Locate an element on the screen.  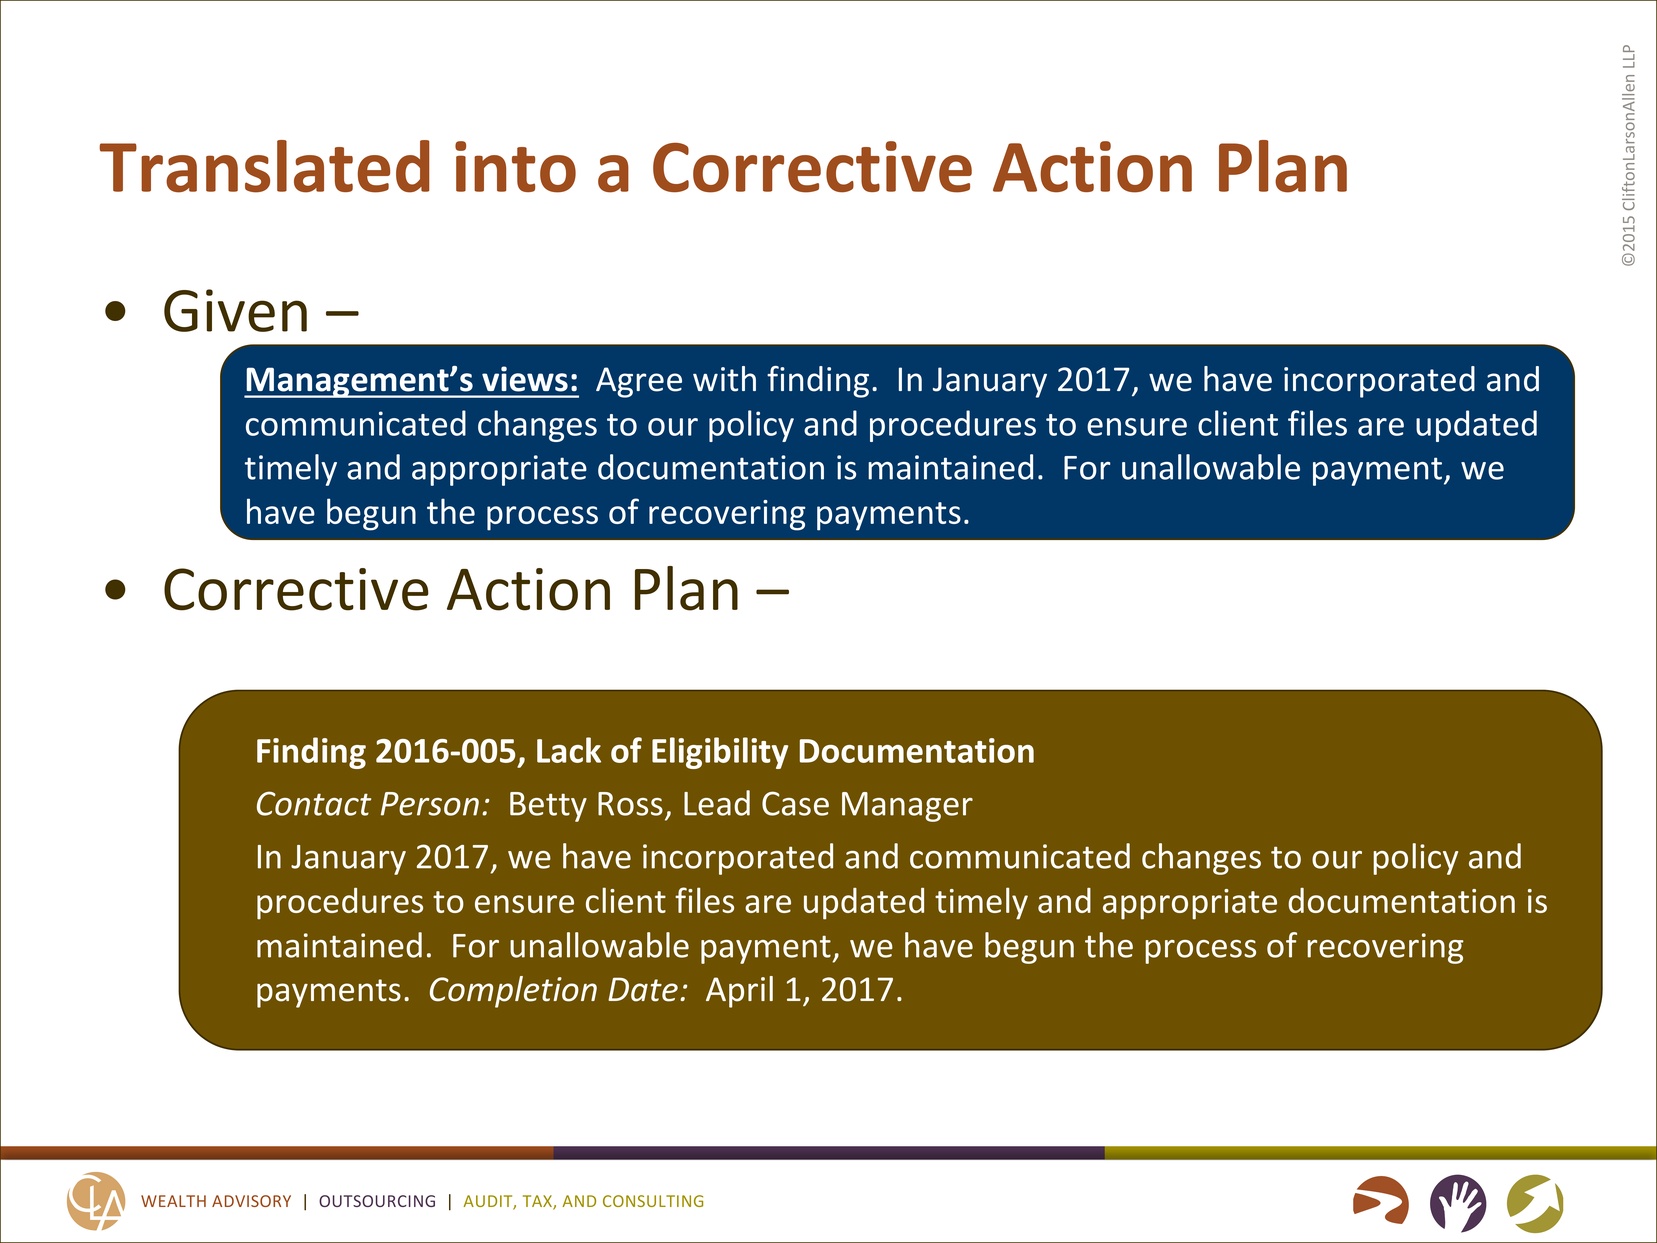
ADVISORY is located at coordinates (251, 1201).
